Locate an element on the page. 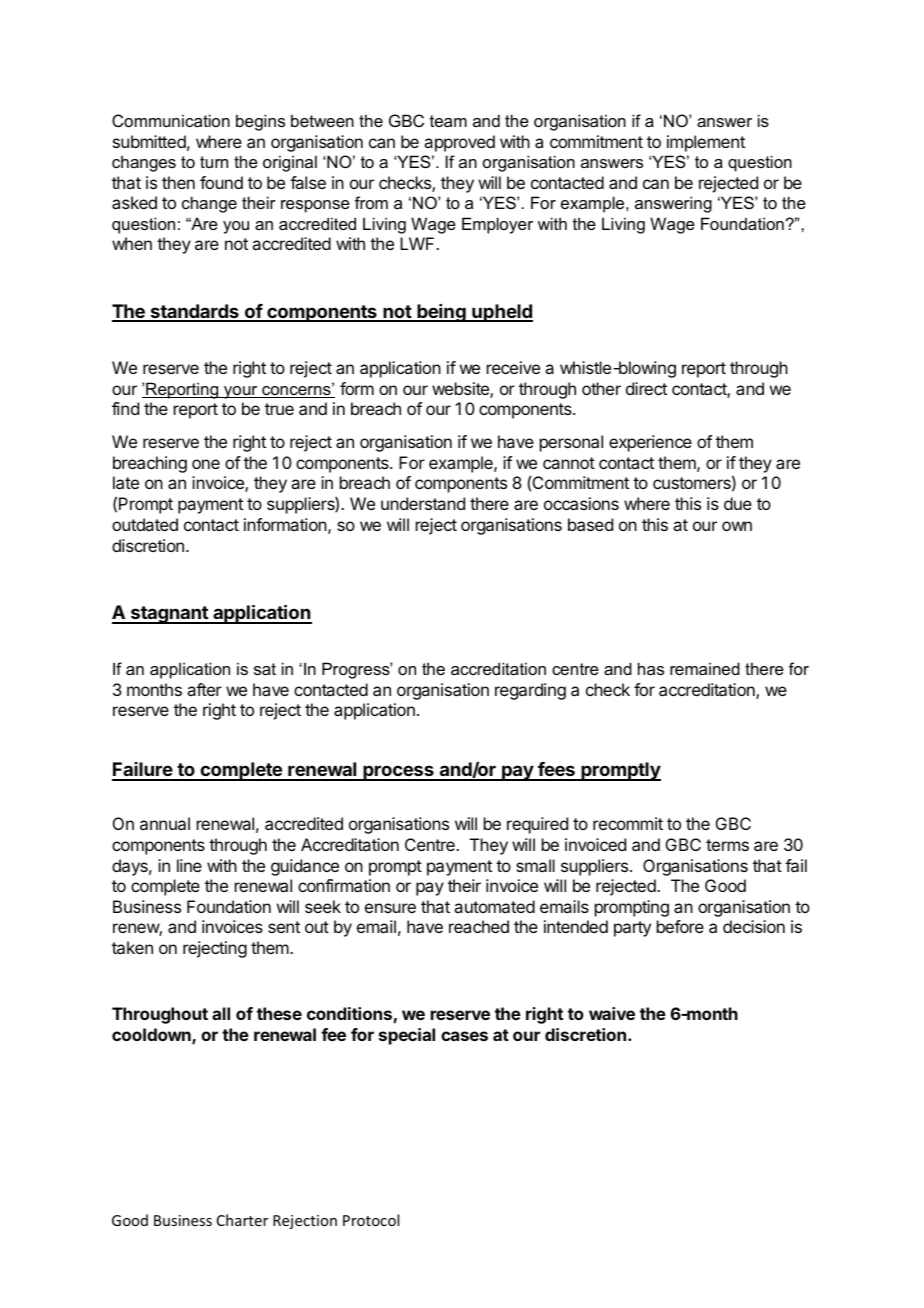 The height and width of the image is (1308, 924). line is located at coordinates (189, 865).
